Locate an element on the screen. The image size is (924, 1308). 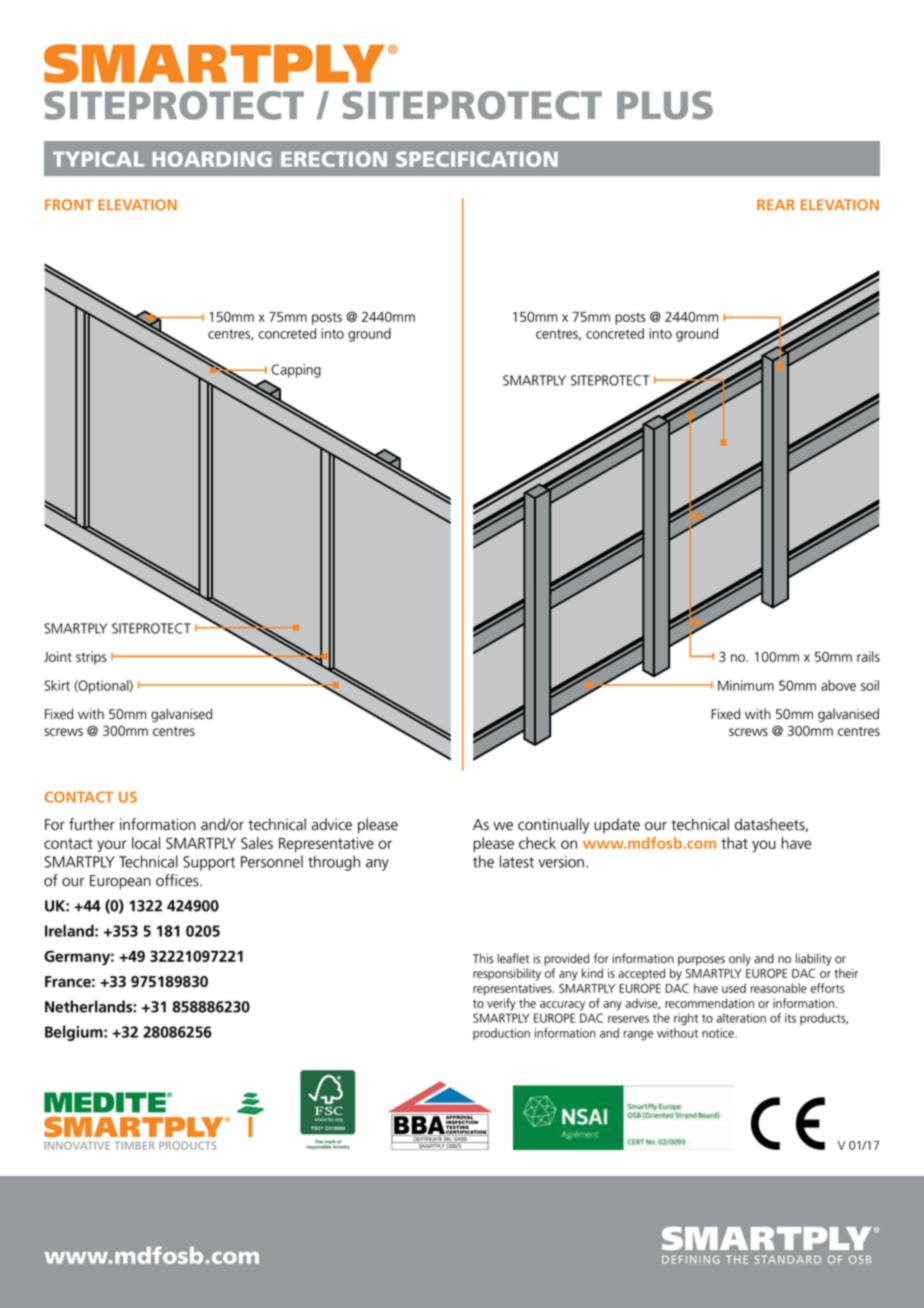
ERECTION is located at coordinates (334, 159).
